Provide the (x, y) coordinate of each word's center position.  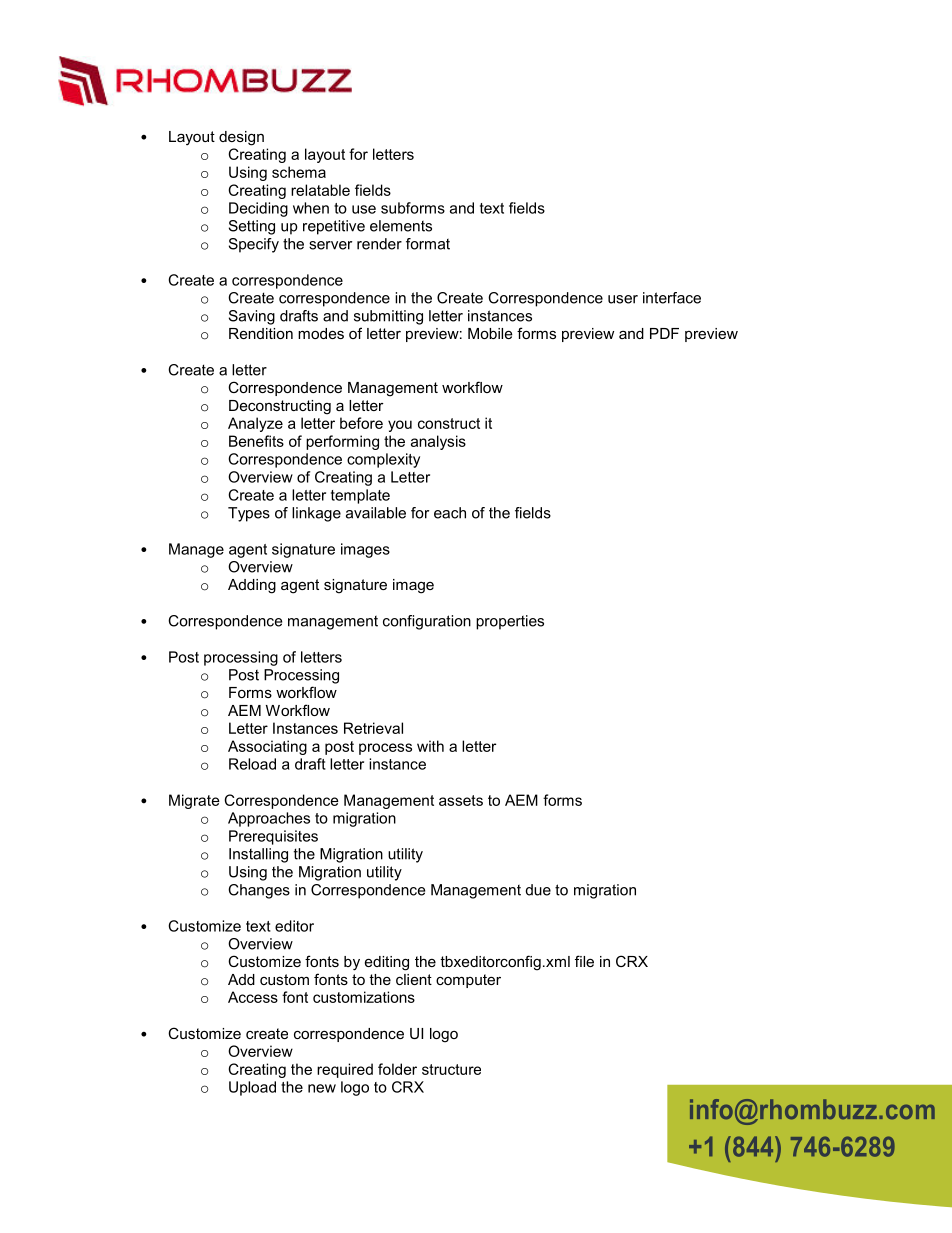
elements (401, 226)
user (623, 299)
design (241, 138)
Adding (252, 586)
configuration (427, 622)
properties (510, 622)
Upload (252, 1088)
